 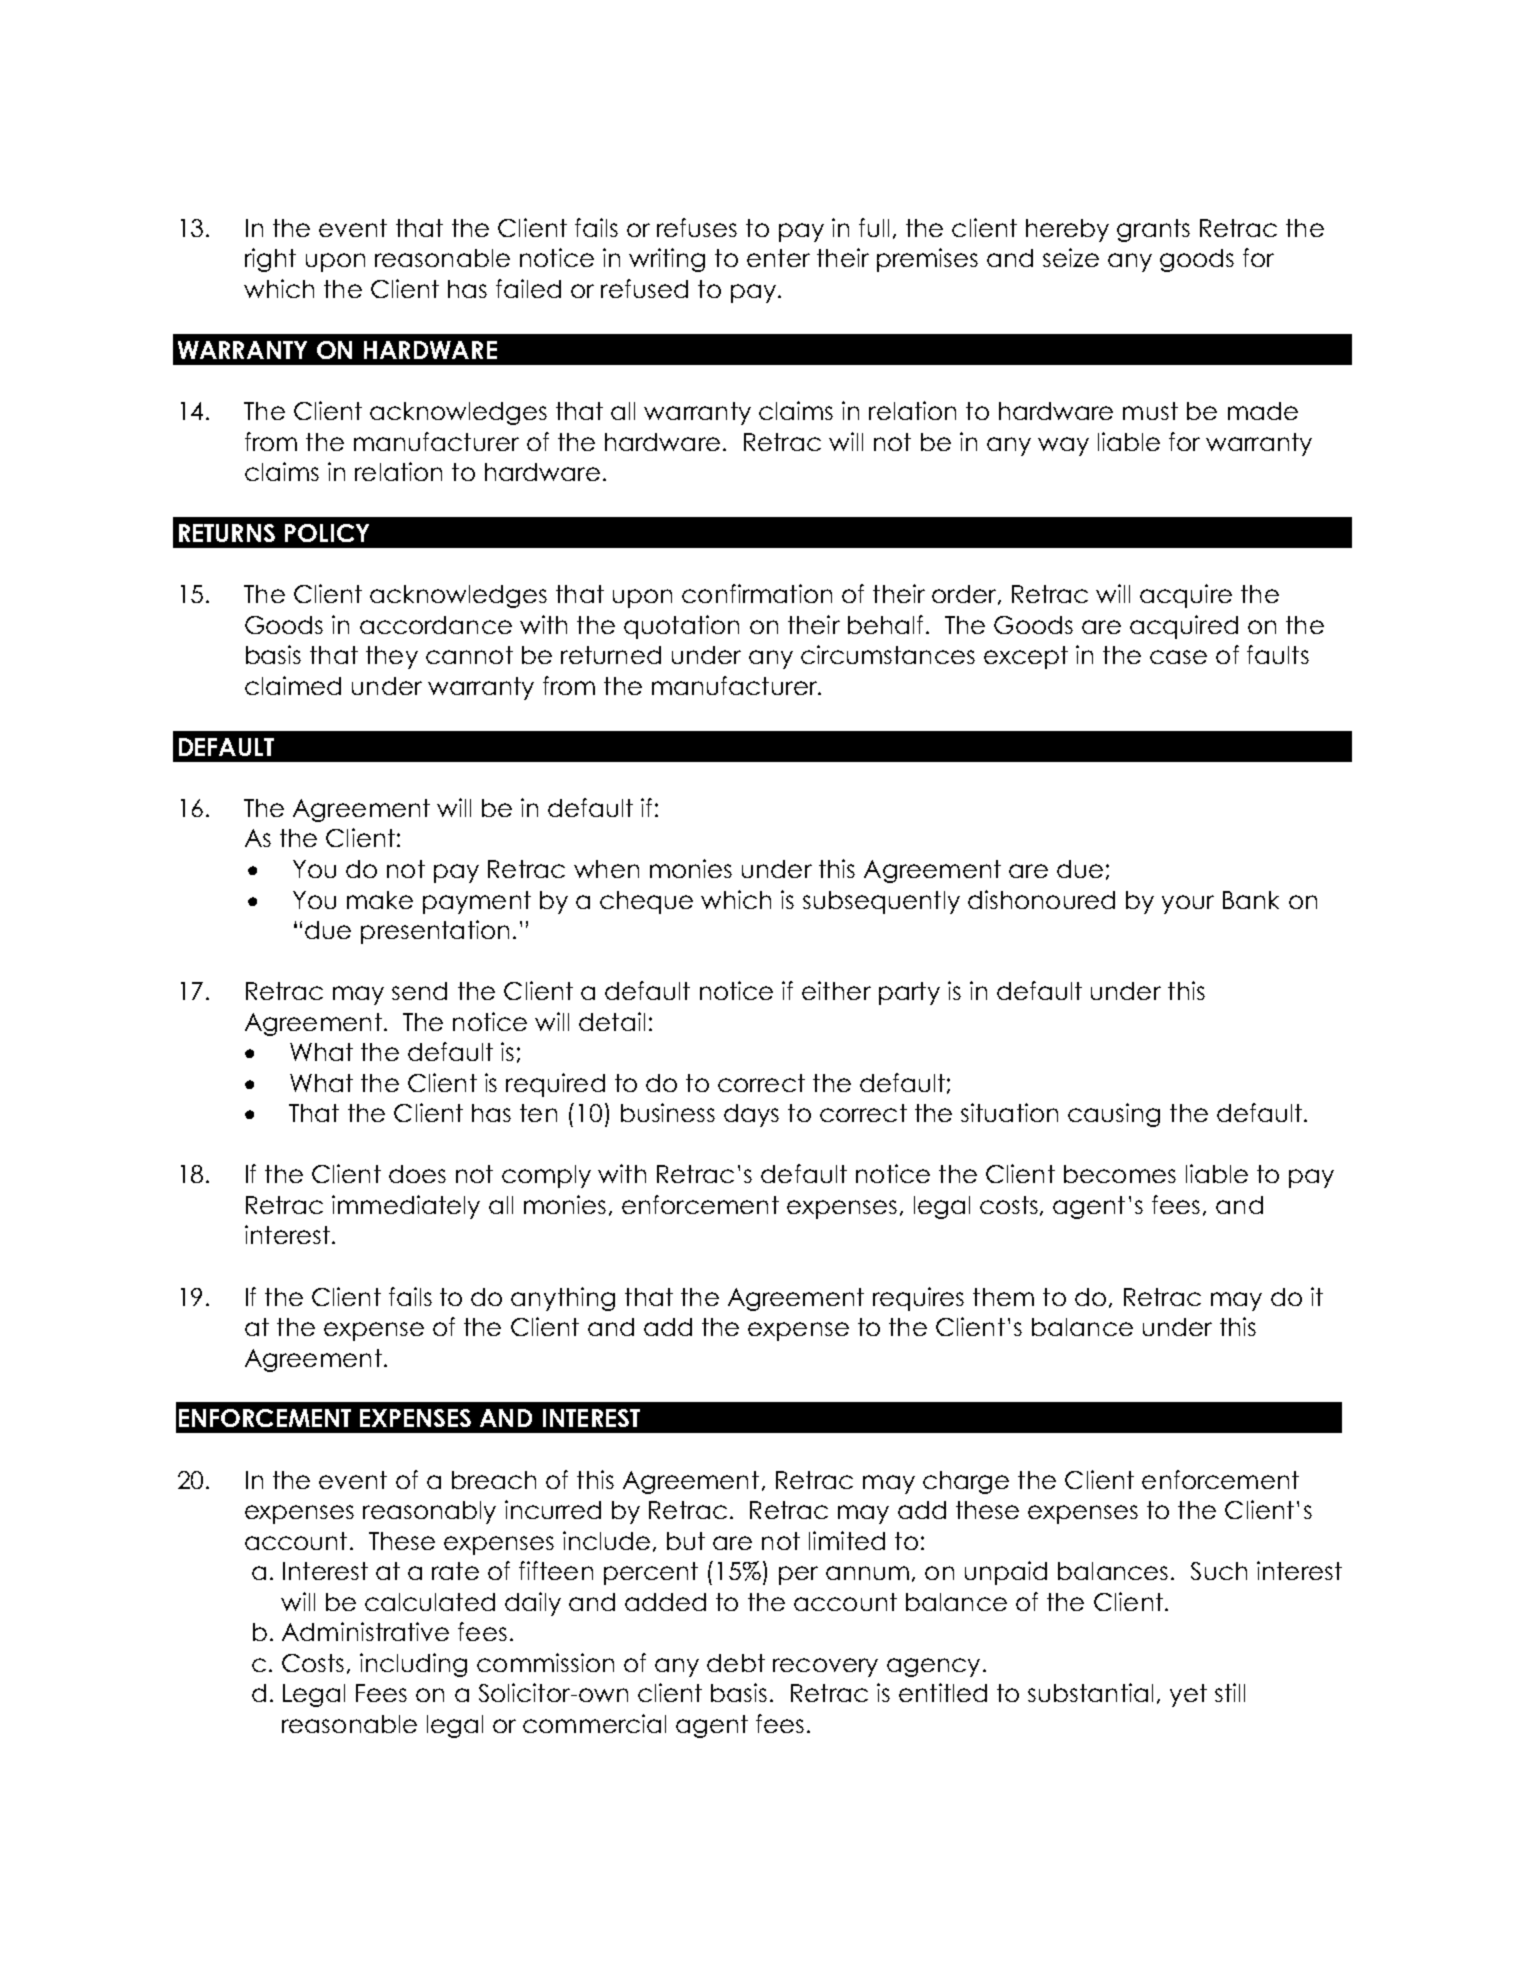 I want to click on grants, so click(x=1153, y=230).
